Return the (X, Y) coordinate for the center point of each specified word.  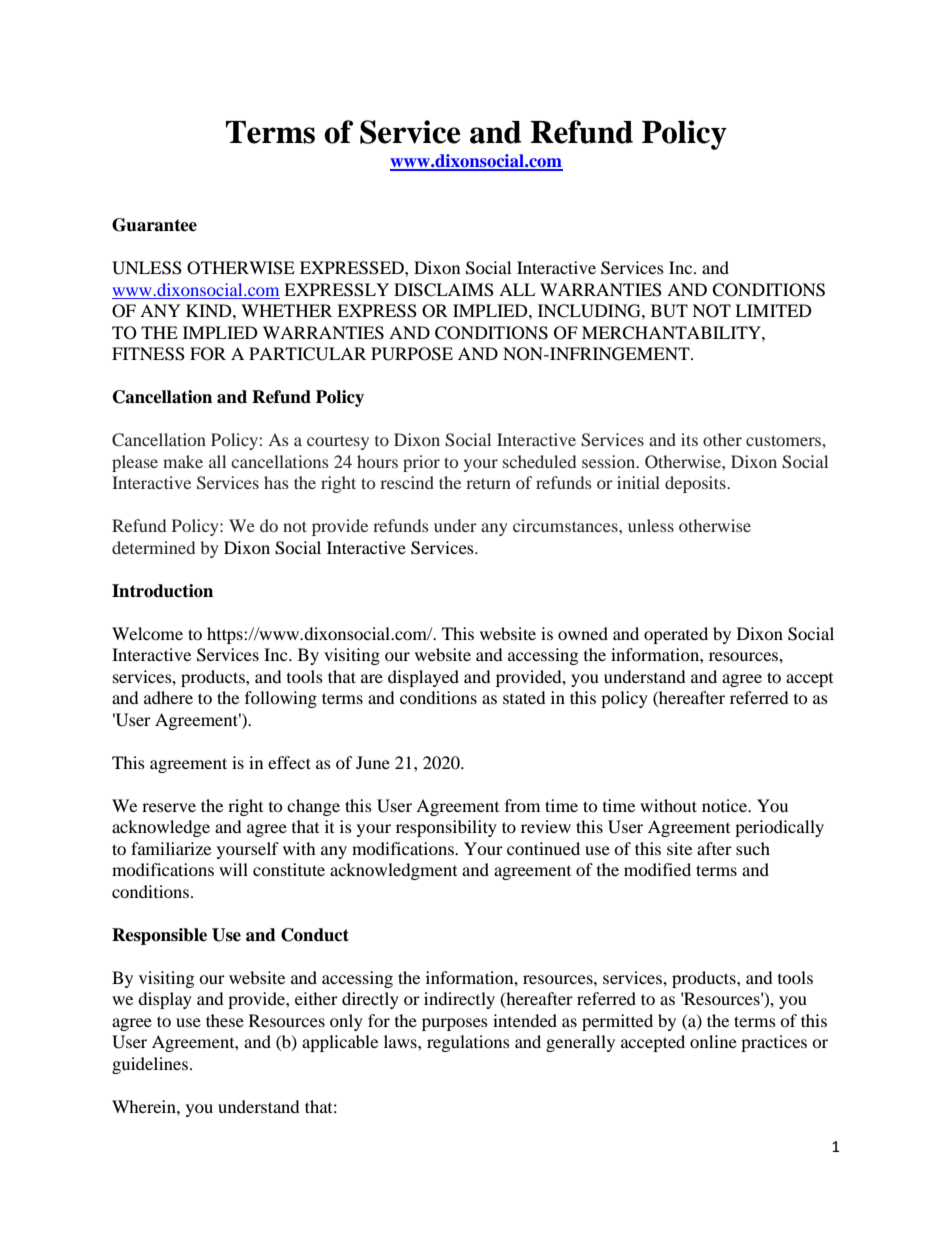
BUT (669, 311)
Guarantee (154, 225)
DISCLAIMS (444, 290)
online (713, 1041)
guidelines (150, 1065)
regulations (468, 1043)
